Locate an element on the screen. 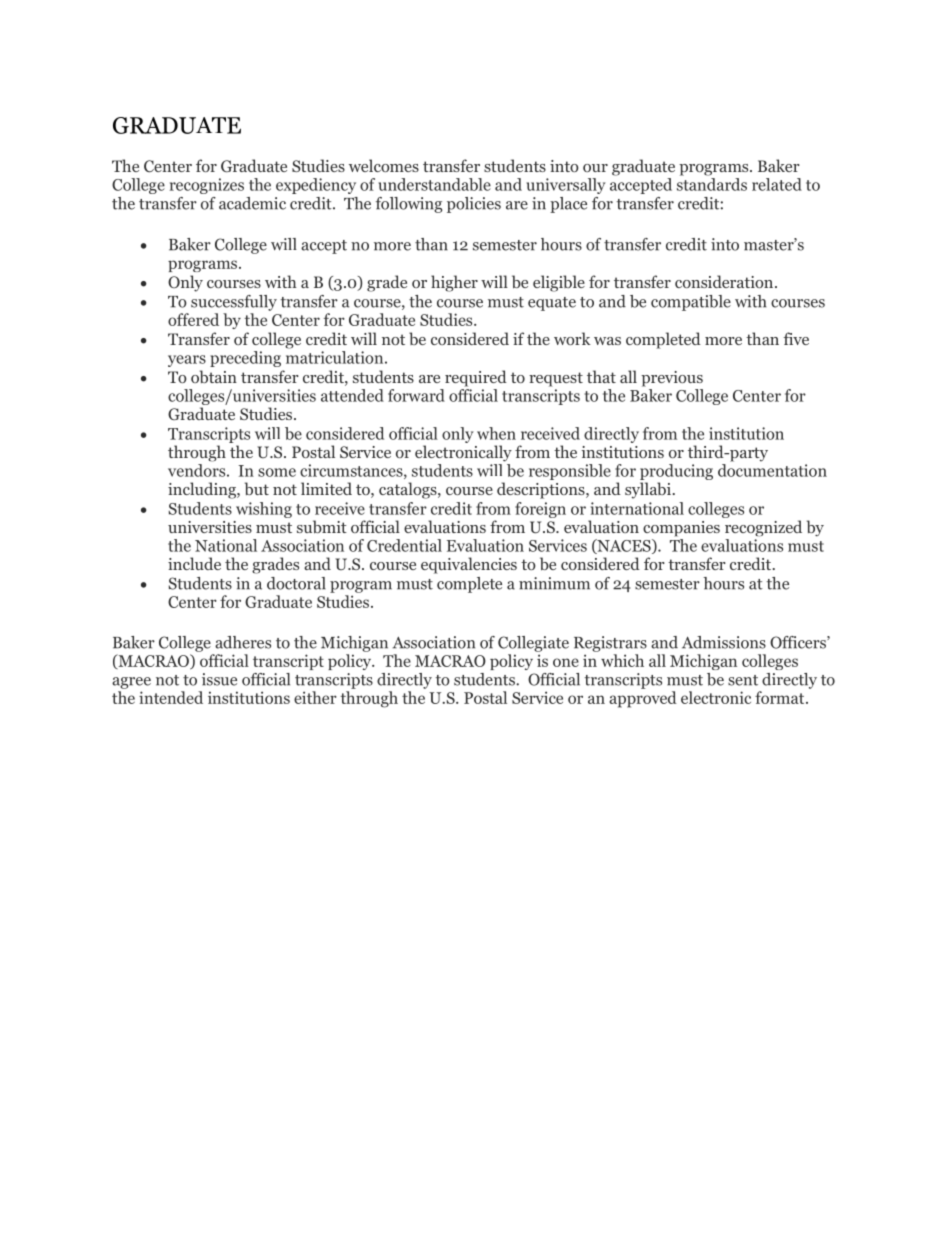 The width and height of the screenshot is (952, 1233). higher is located at coordinates (454, 283).
